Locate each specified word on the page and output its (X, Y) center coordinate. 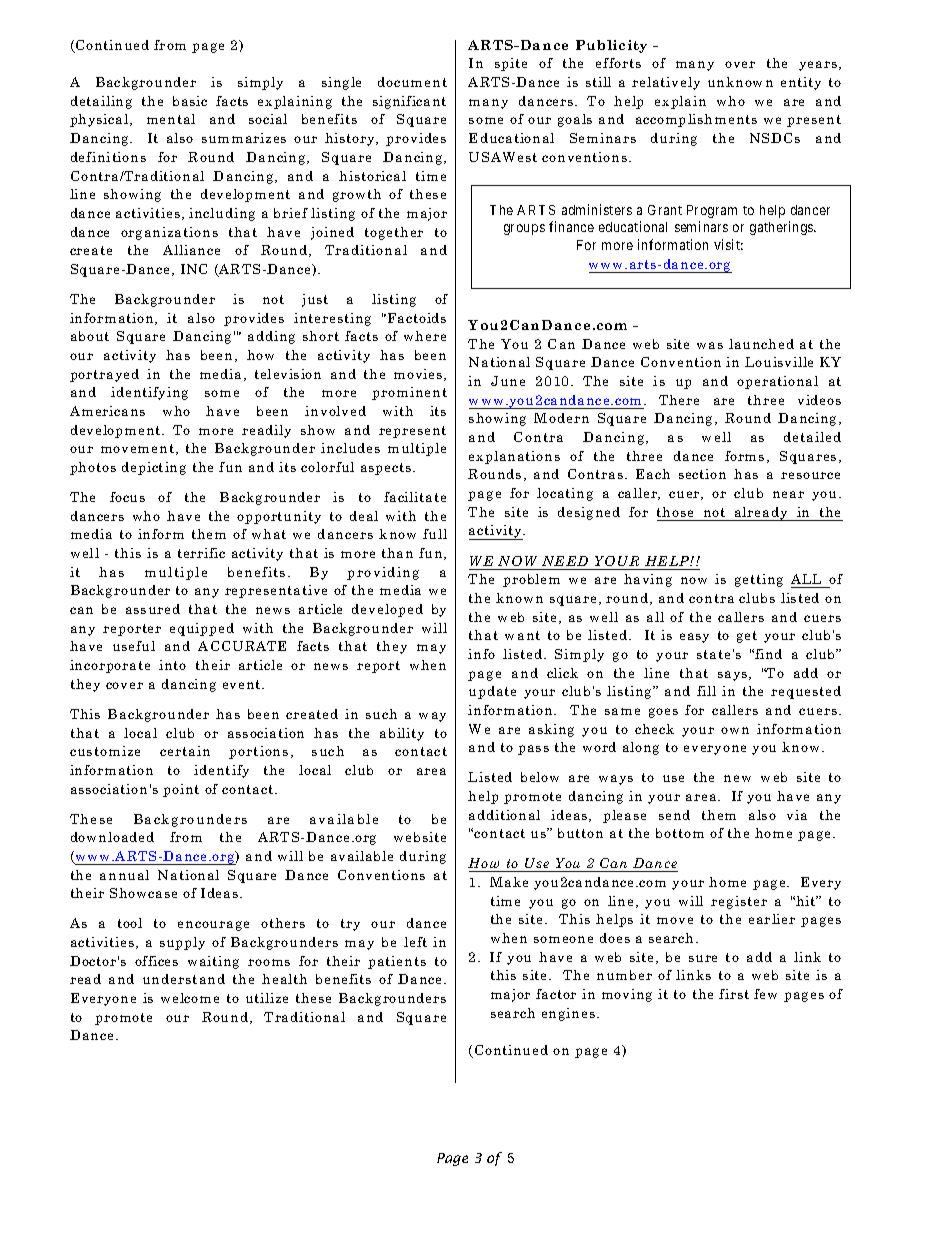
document (412, 82)
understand (184, 979)
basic (190, 101)
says (734, 676)
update (492, 692)
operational (777, 382)
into (172, 665)
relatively (666, 83)
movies (419, 375)
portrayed (104, 375)
